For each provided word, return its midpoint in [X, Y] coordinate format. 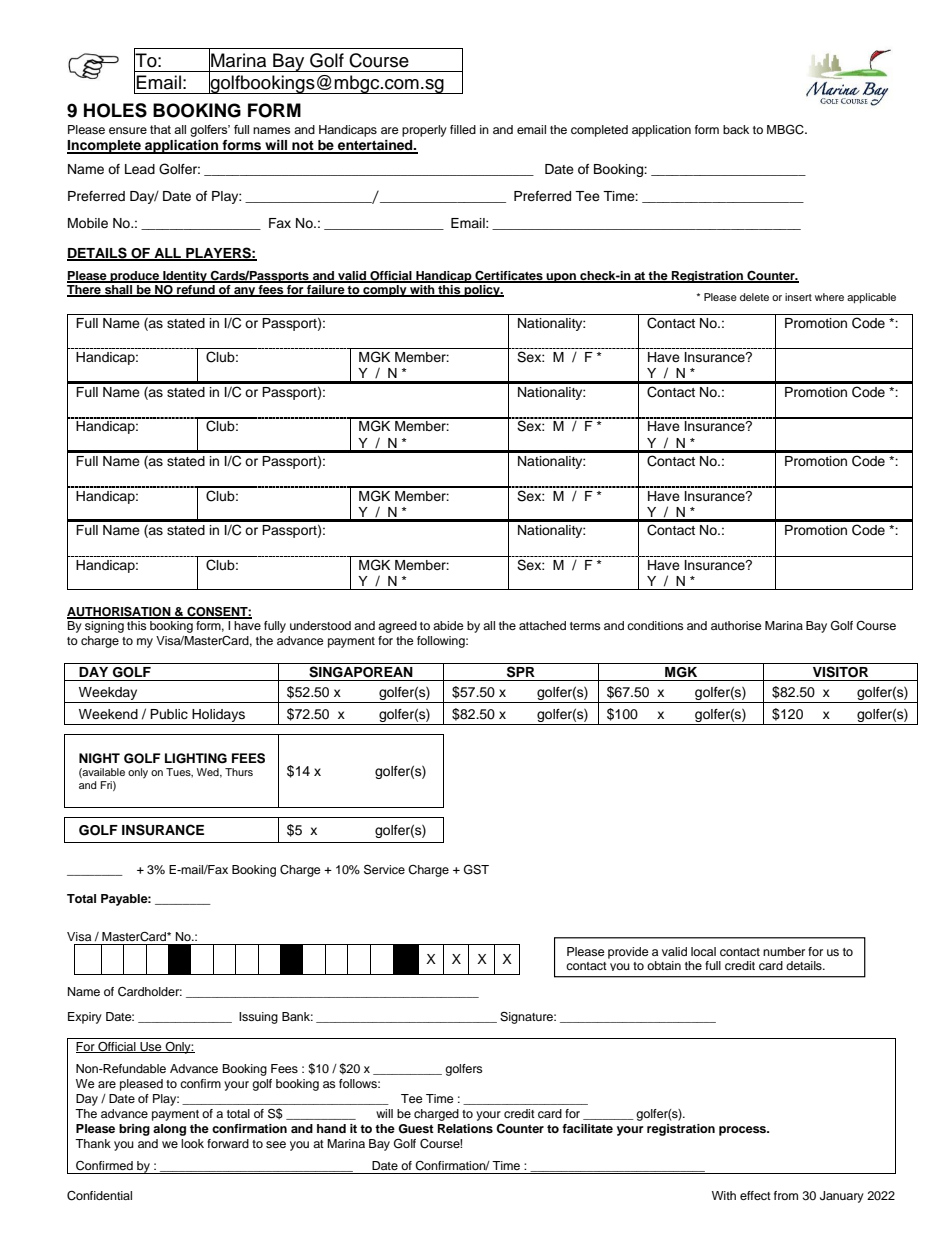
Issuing [258, 1018]
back [736, 129]
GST [476, 869]
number [784, 951]
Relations [465, 1128]
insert [798, 297]
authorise [736, 625]
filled [463, 129]
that [160, 129]
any [245, 292]
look [192, 1143]
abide [448, 625]
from [786, 1195]
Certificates [509, 276]
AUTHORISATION [120, 612]
